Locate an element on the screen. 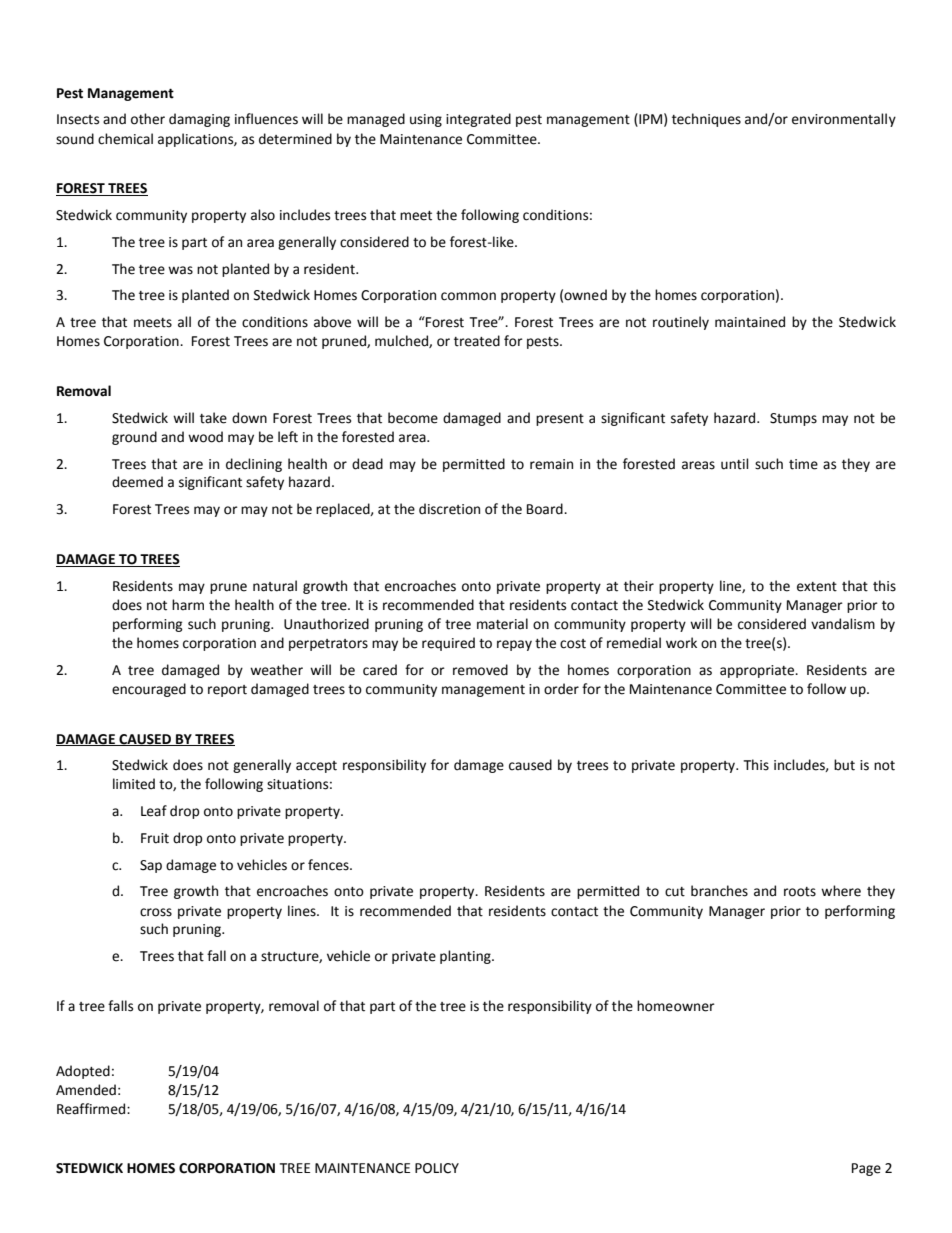 The image size is (952, 1233). integrated is located at coordinates (478, 120).
